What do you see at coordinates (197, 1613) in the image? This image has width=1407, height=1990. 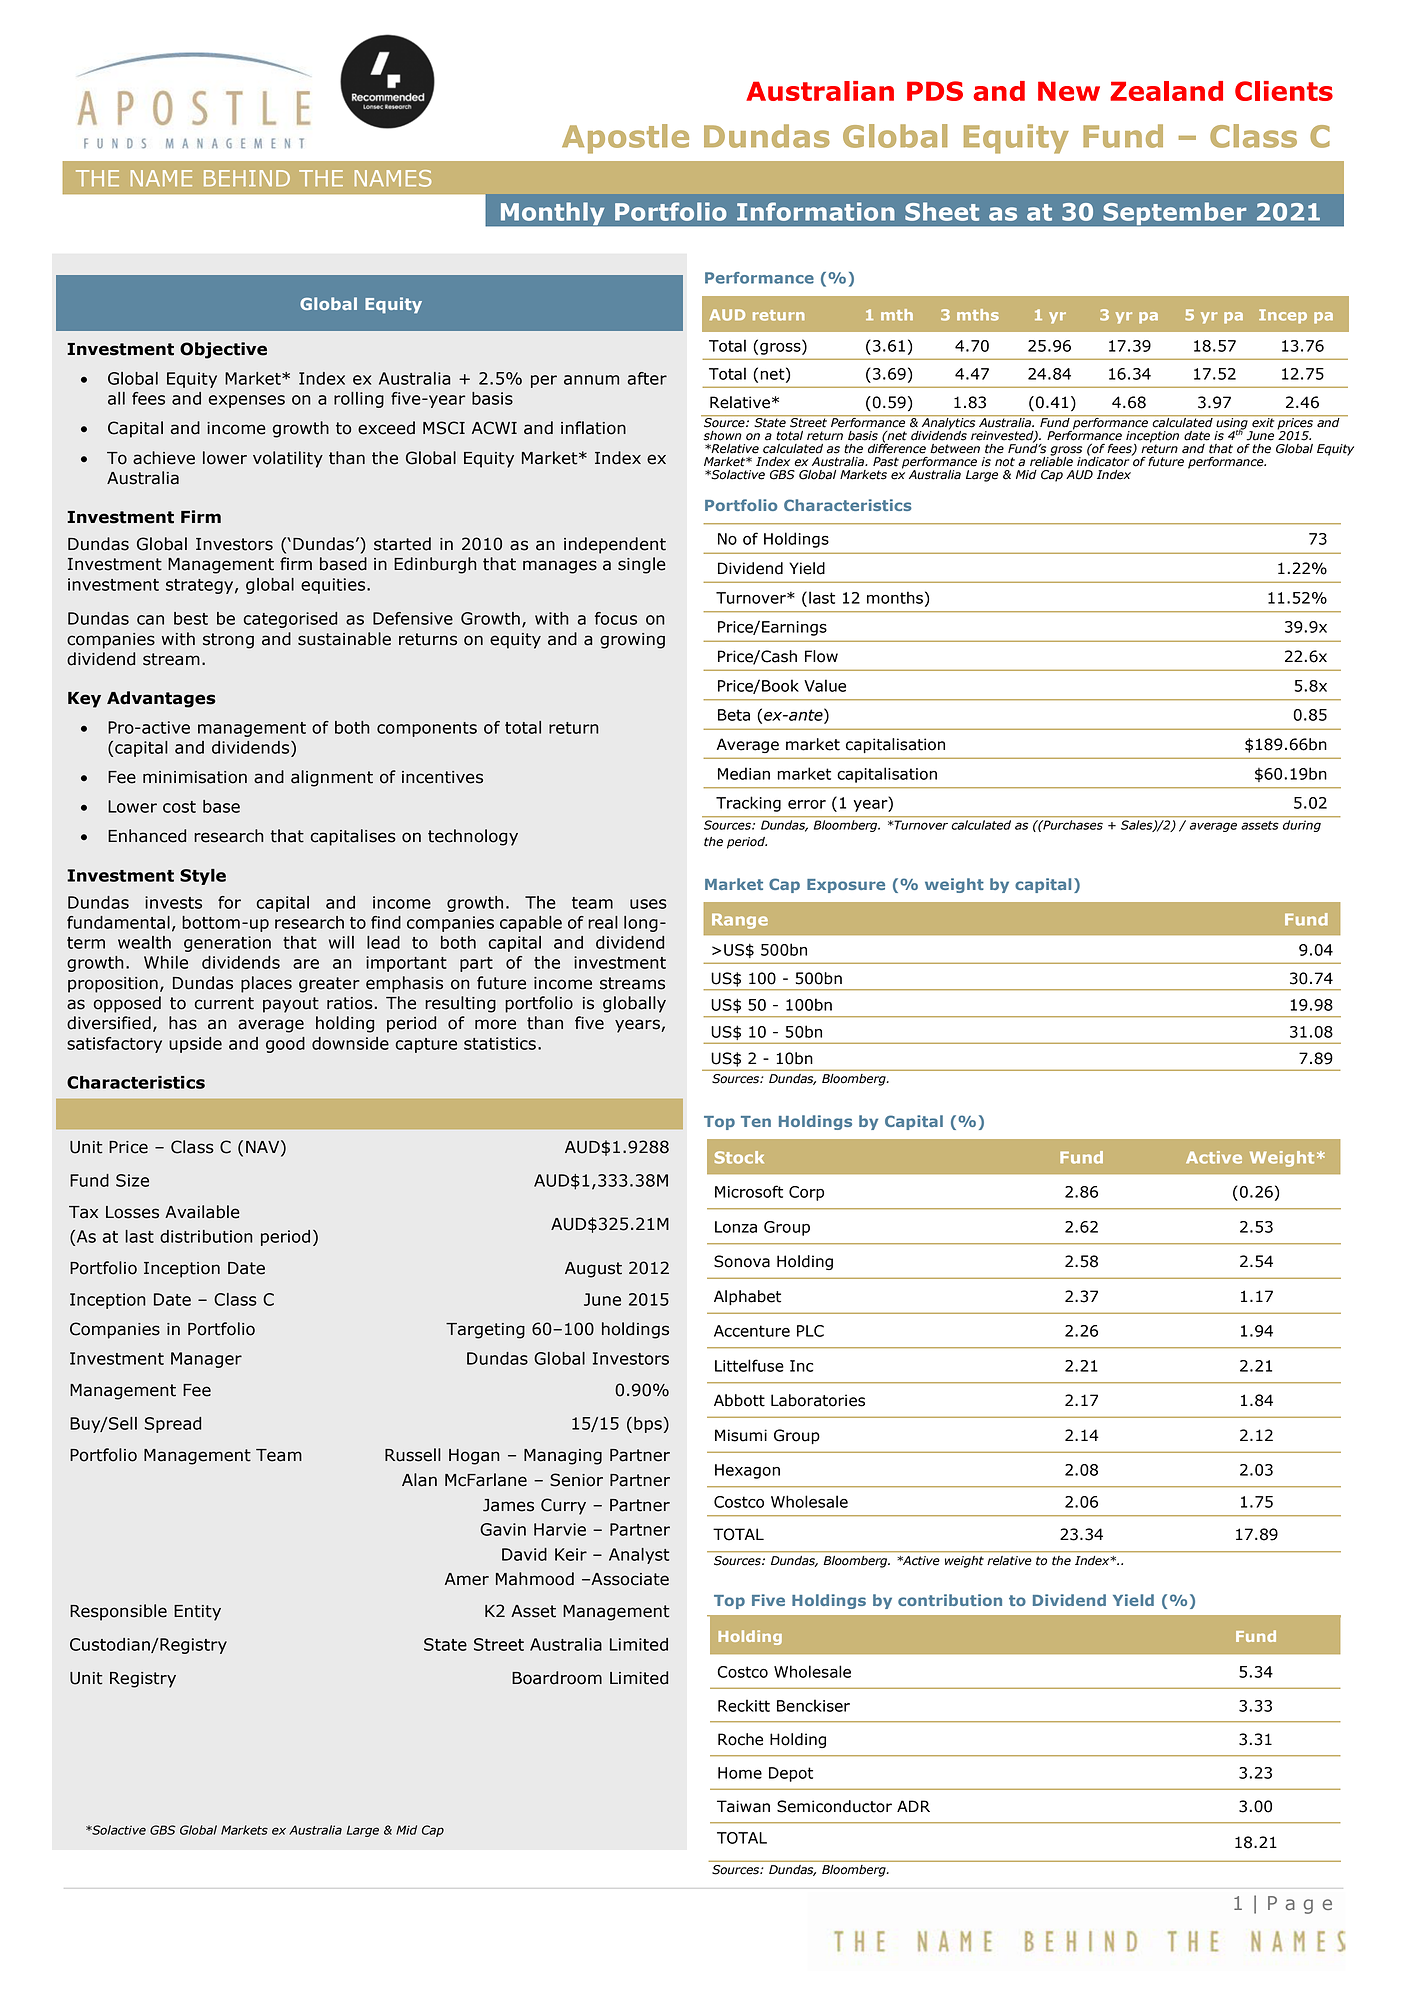 I see `Entity` at bounding box center [197, 1613].
